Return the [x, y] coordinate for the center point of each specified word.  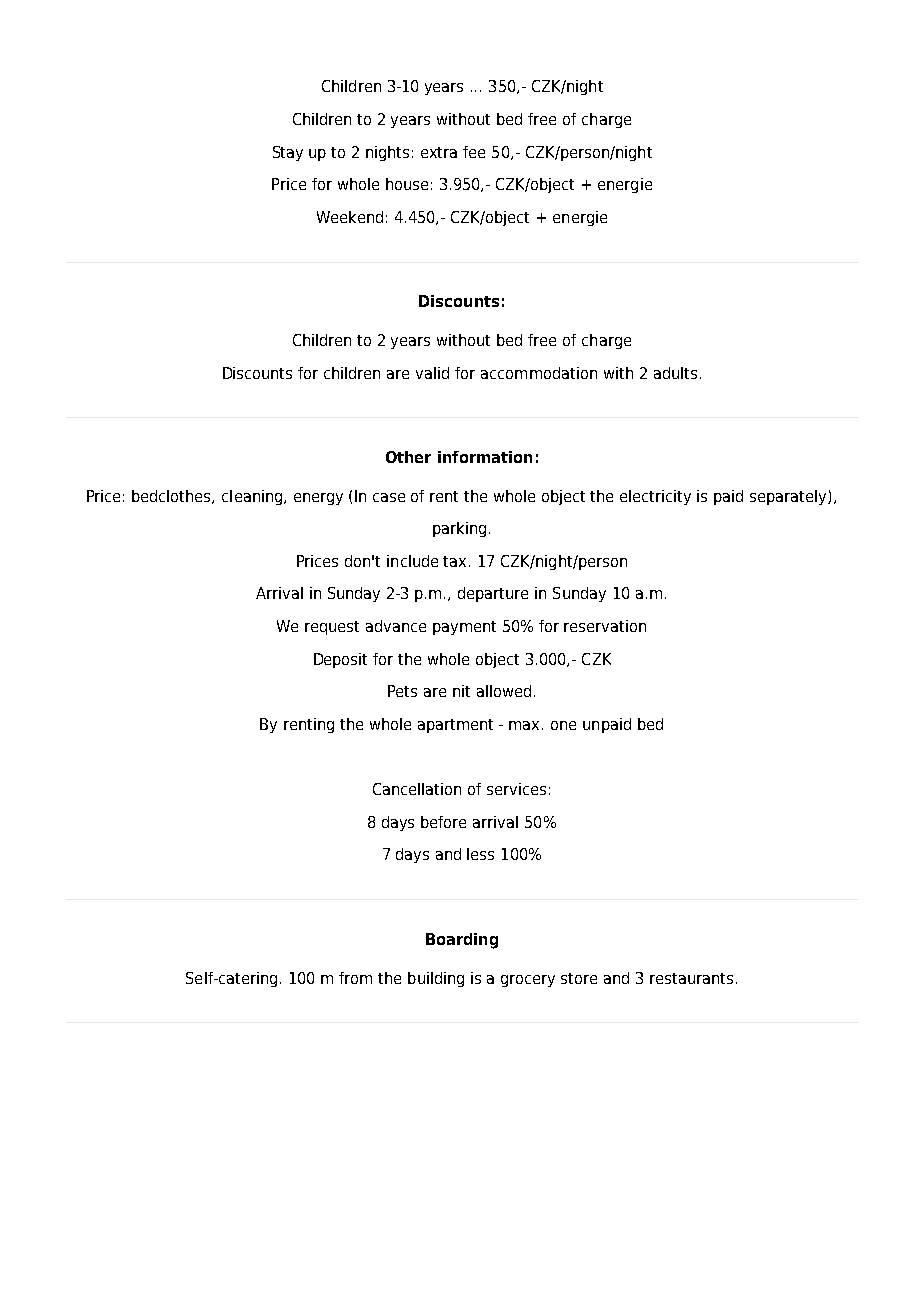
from [355, 978]
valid [432, 373]
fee [474, 152]
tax [456, 561]
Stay [288, 153]
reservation [605, 626]
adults [675, 373]
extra [439, 152]
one [563, 725]
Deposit [340, 660]
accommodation [539, 373]
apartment [455, 726]
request [332, 628]
